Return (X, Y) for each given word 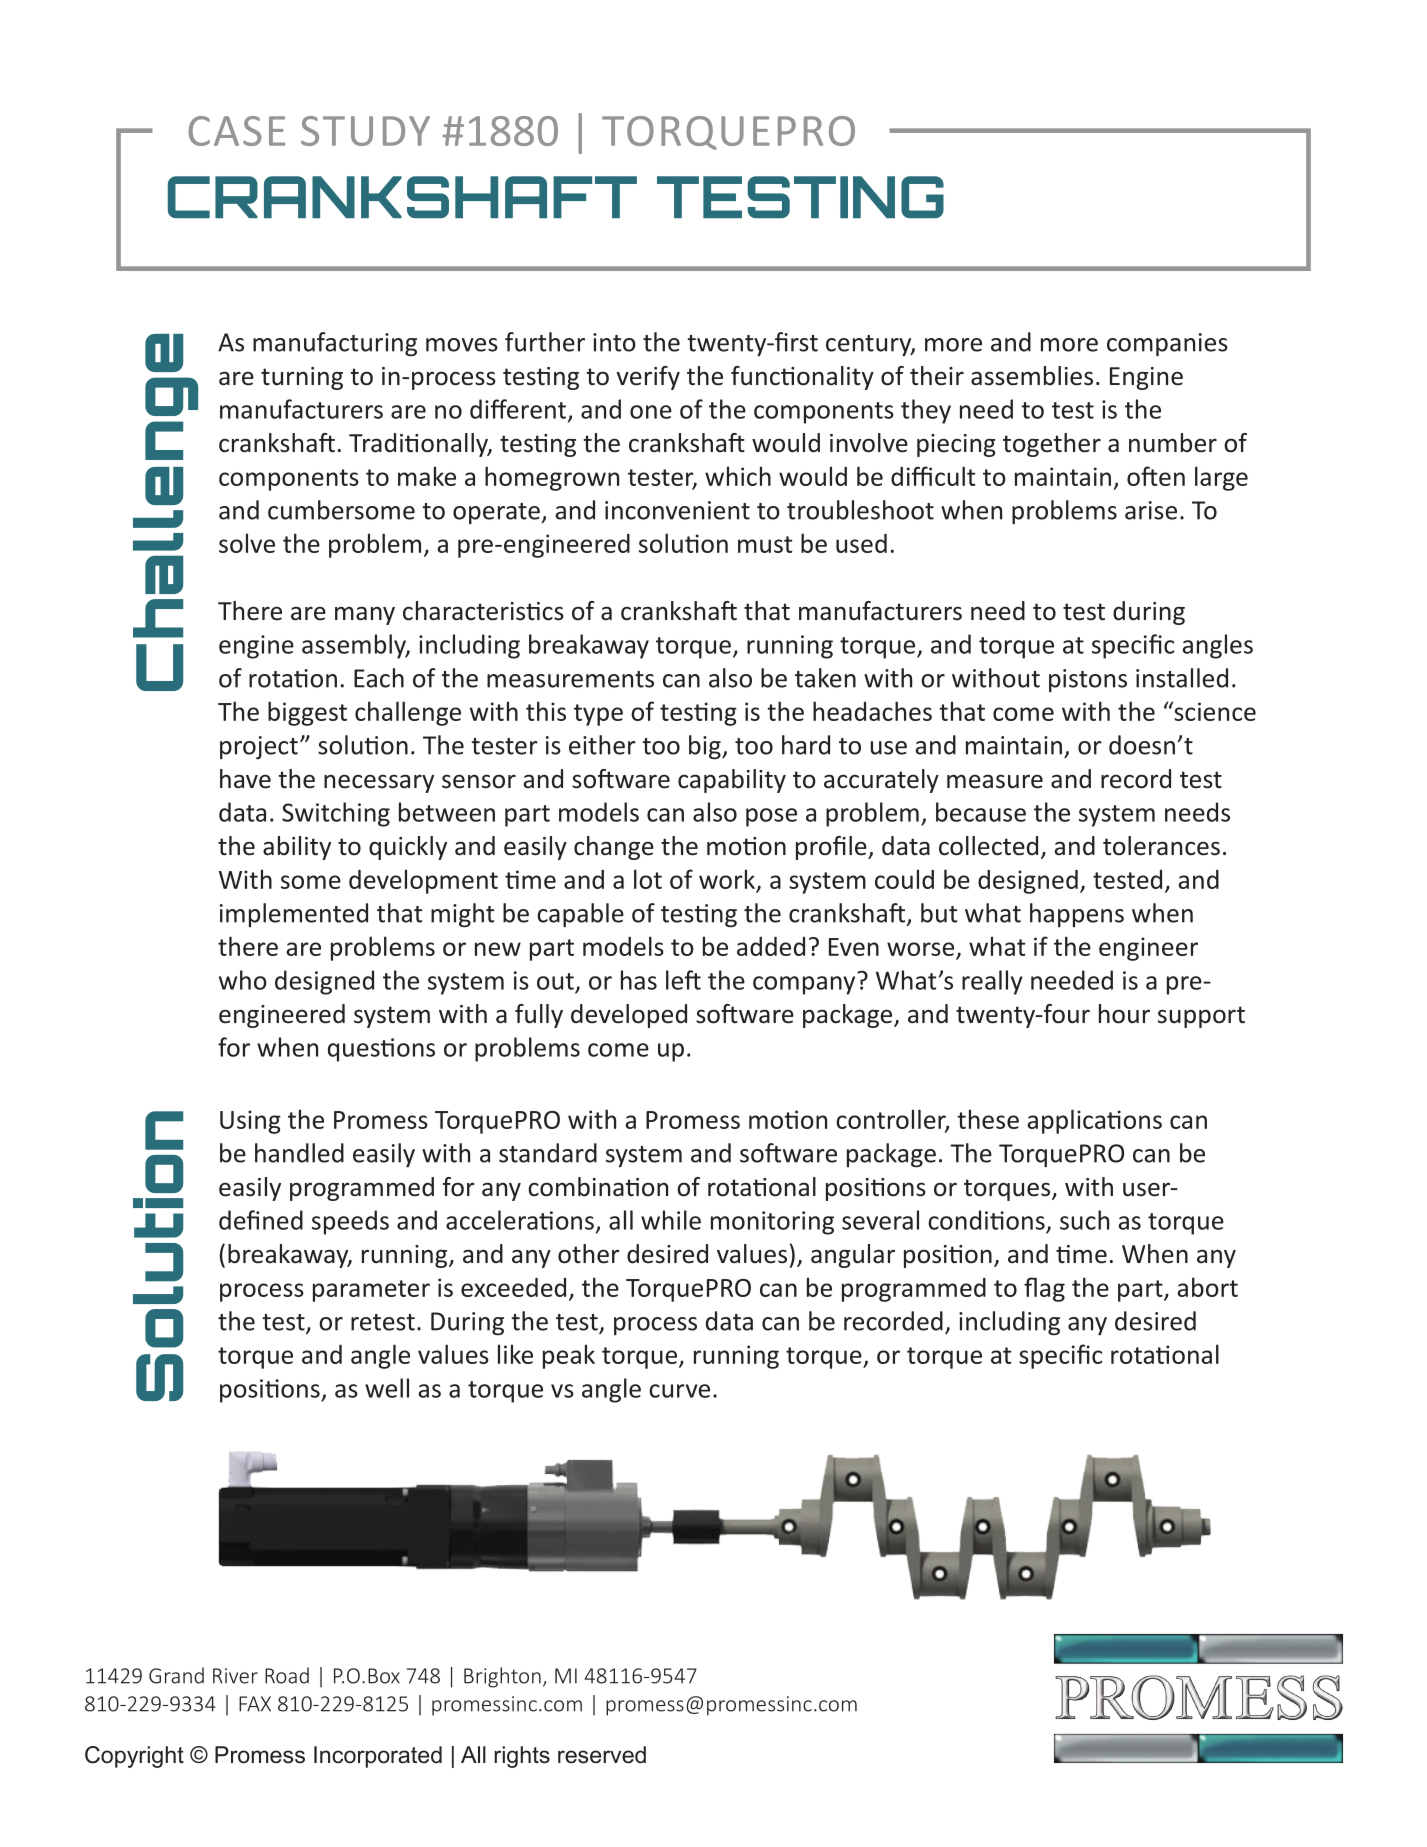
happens (1077, 915)
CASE (236, 131)
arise (1151, 510)
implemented (294, 915)
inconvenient (677, 510)
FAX (255, 1704)
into (614, 342)
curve (679, 1391)
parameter (371, 1291)
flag (1044, 1289)
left (683, 980)
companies (1167, 344)
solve (247, 543)
